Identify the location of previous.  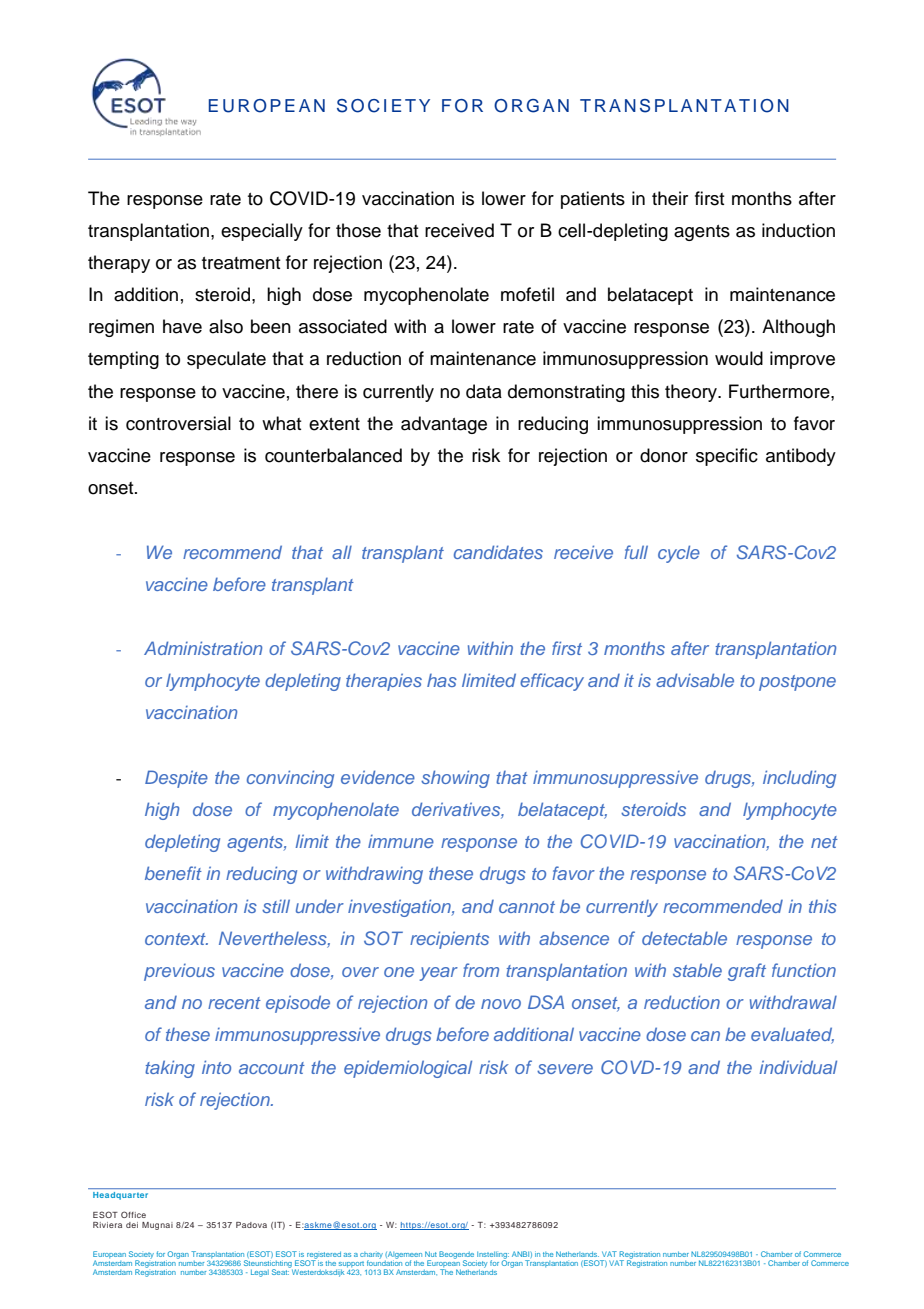
(179, 972).
